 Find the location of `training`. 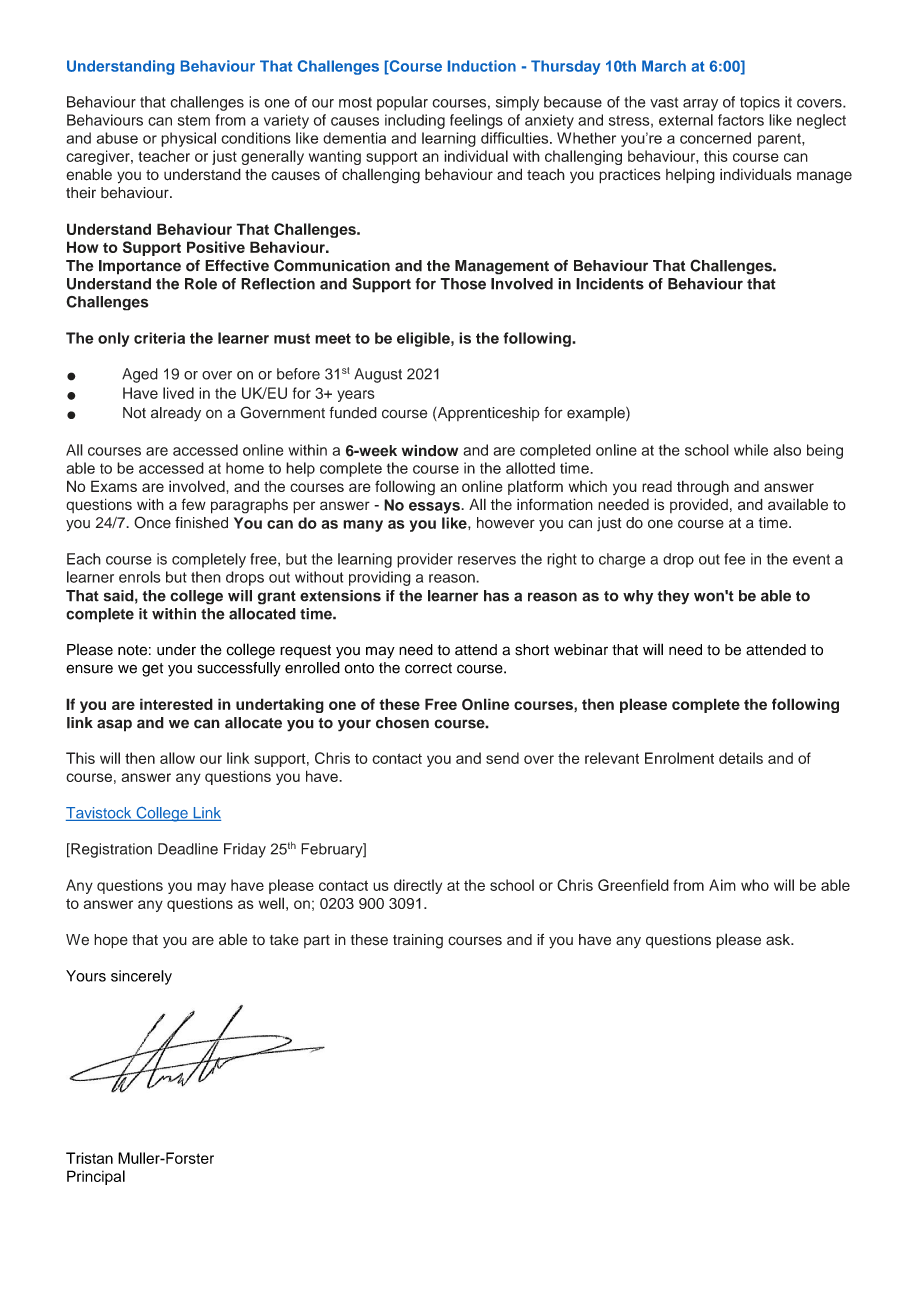

training is located at coordinates (418, 941).
